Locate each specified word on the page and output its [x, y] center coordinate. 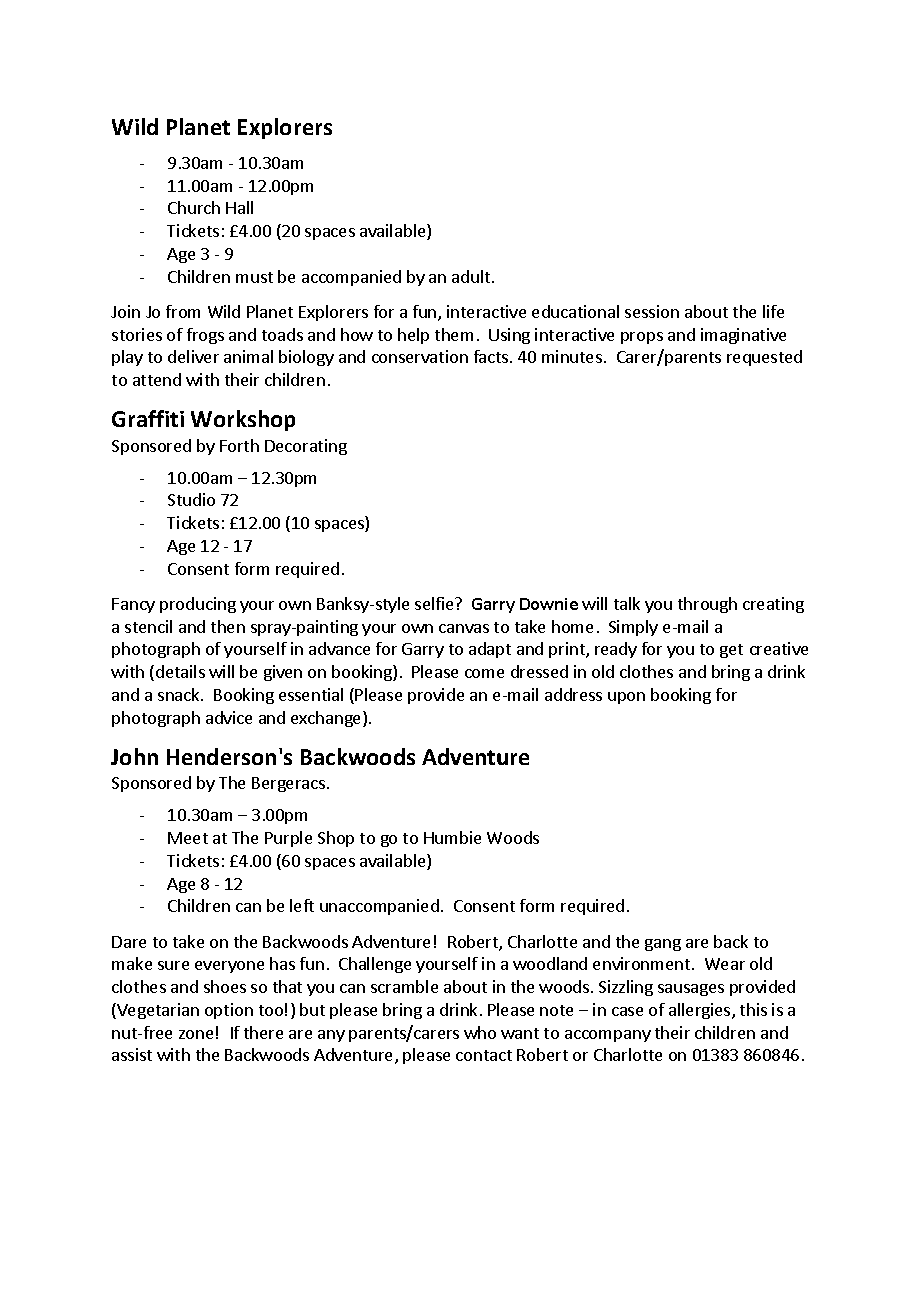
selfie [435, 603]
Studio [191, 499]
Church [194, 207]
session [652, 311]
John [134, 756]
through [707, 605]
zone [196, 1034]
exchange [327, 719]
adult [472, 276]
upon [626, 698]
